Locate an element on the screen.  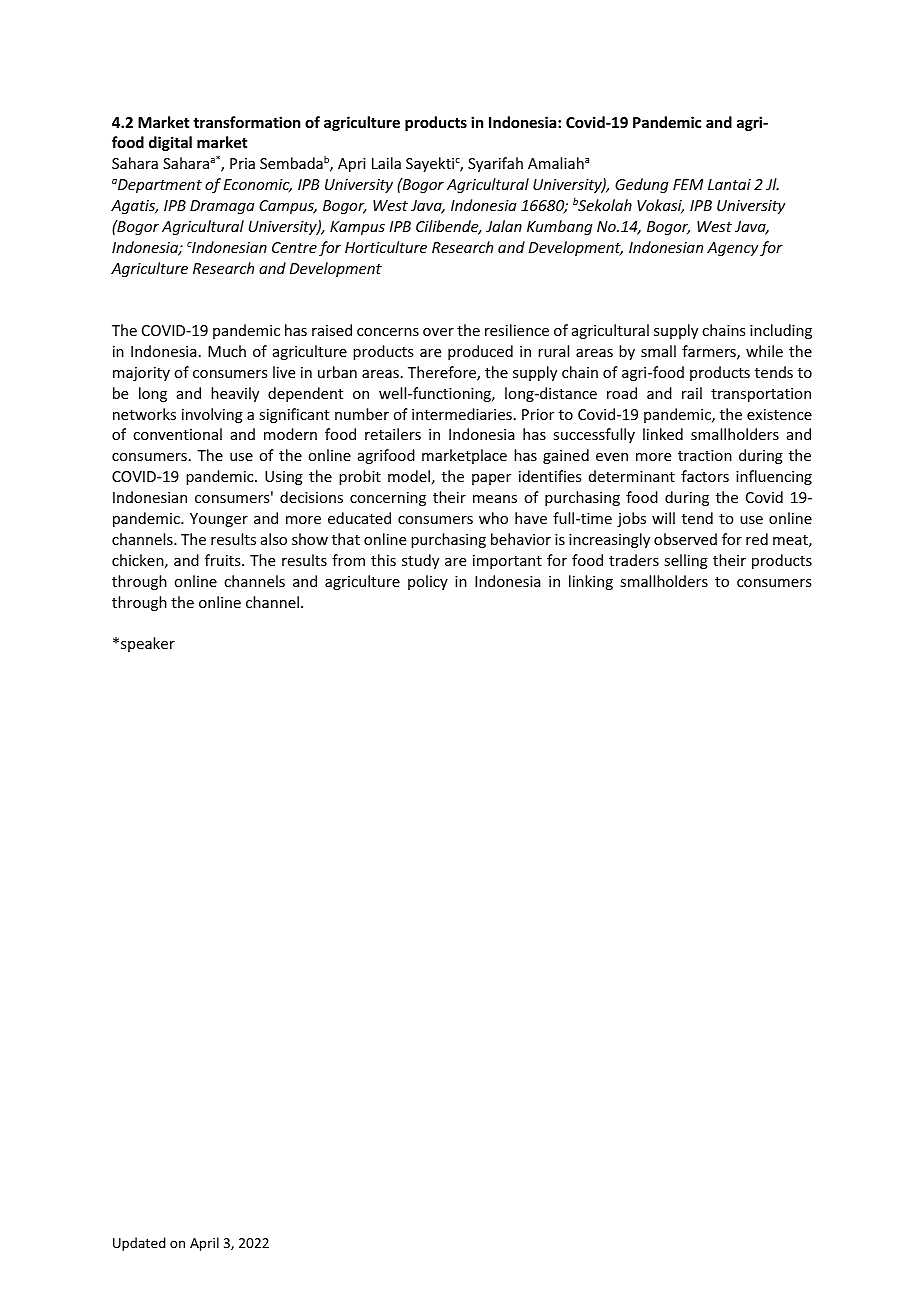
Updated is located at coordinates (139, 1244).
